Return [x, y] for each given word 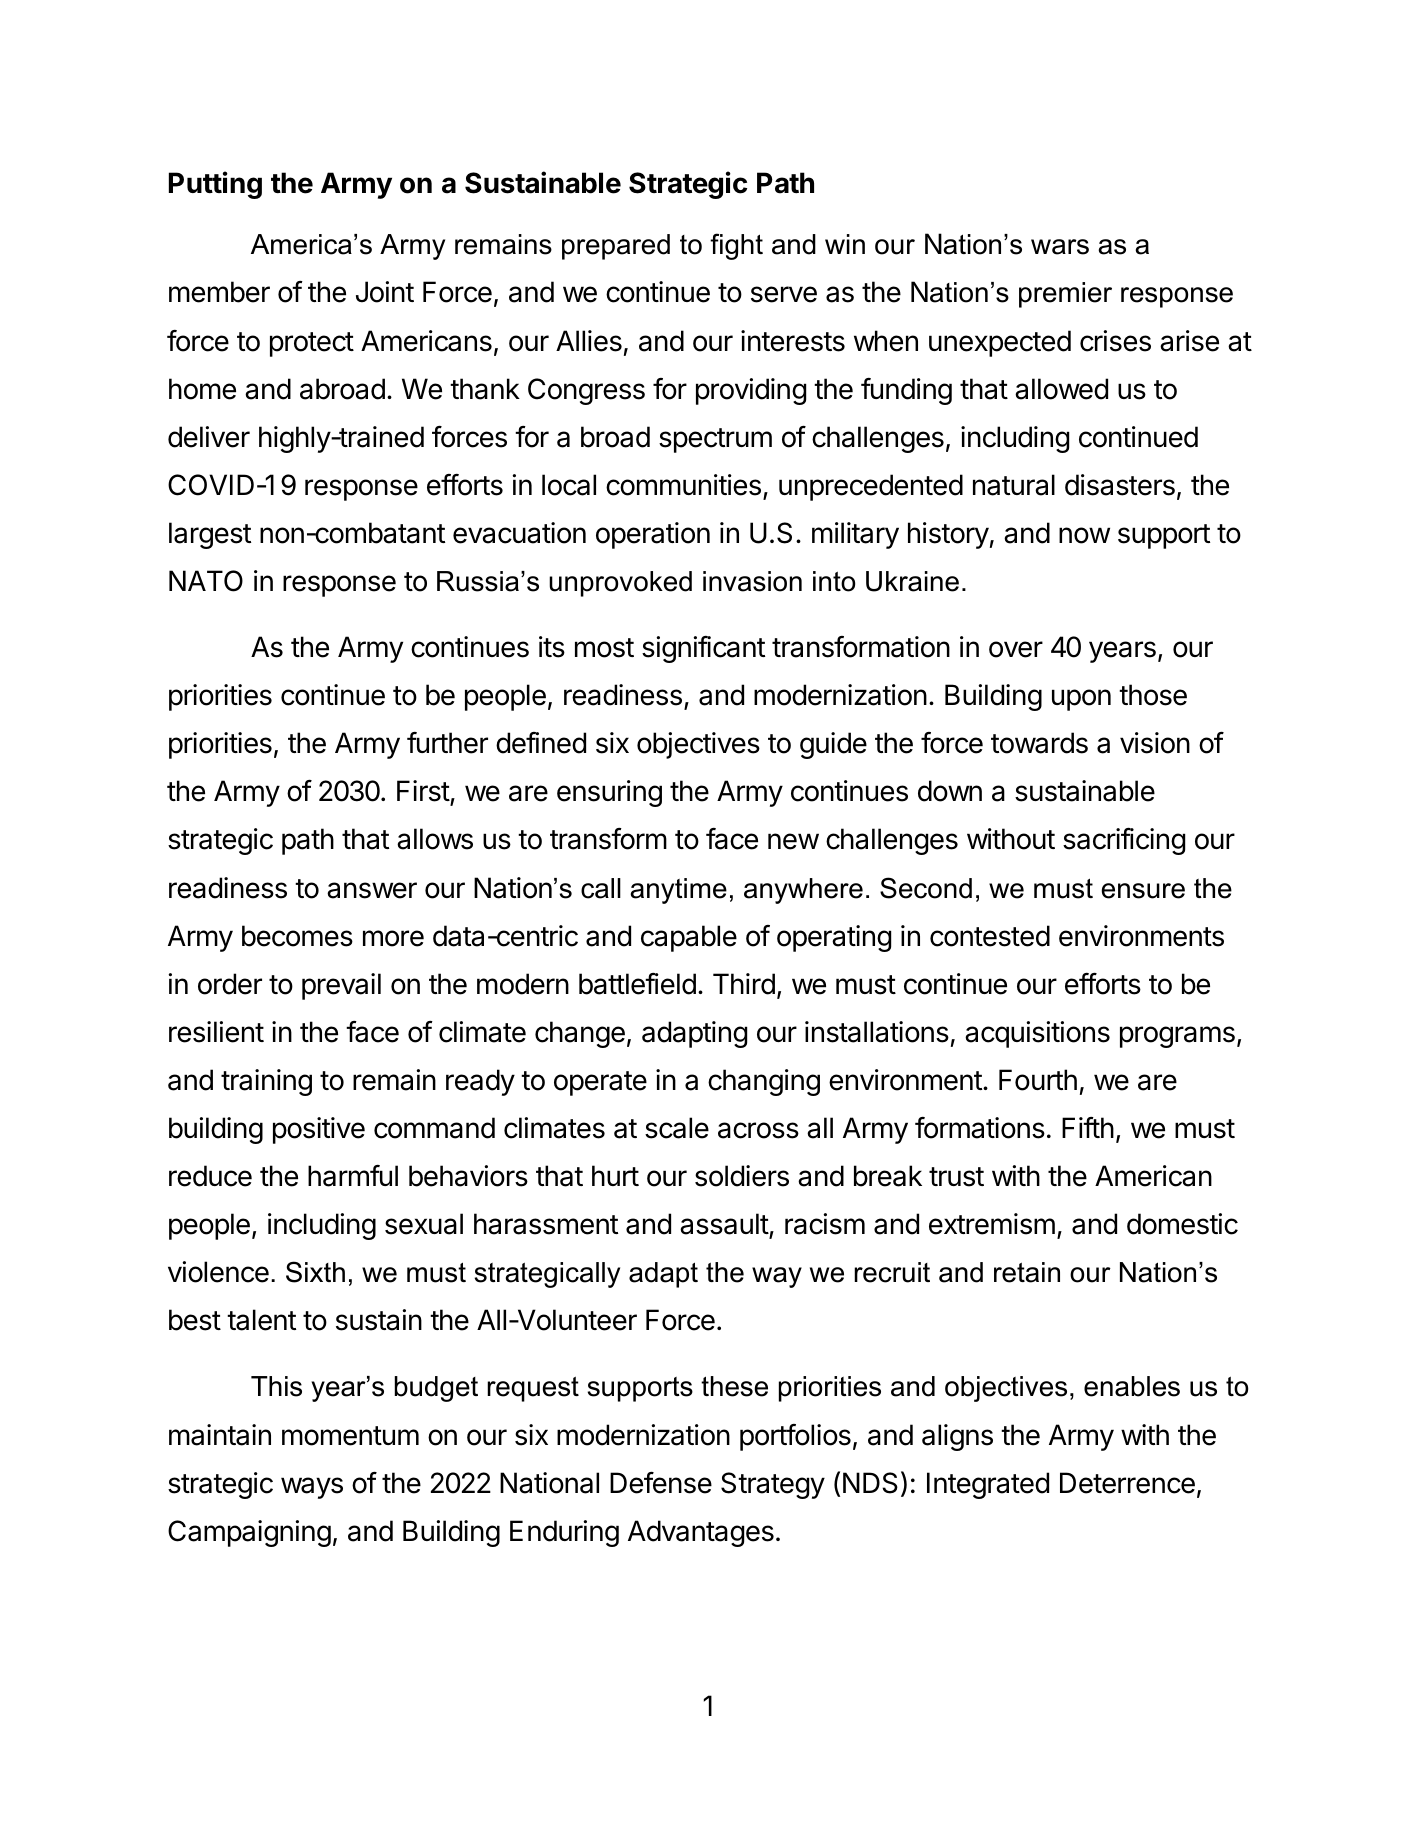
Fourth [1038, 1080]
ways [312, 1488]
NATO [206, 581]
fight [736, 246]
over [1016, 649]
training [266, 1082]
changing [764, 1082]
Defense [661, 1483]
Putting [215, 185]
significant [703, 649]
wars [1060, 247]
